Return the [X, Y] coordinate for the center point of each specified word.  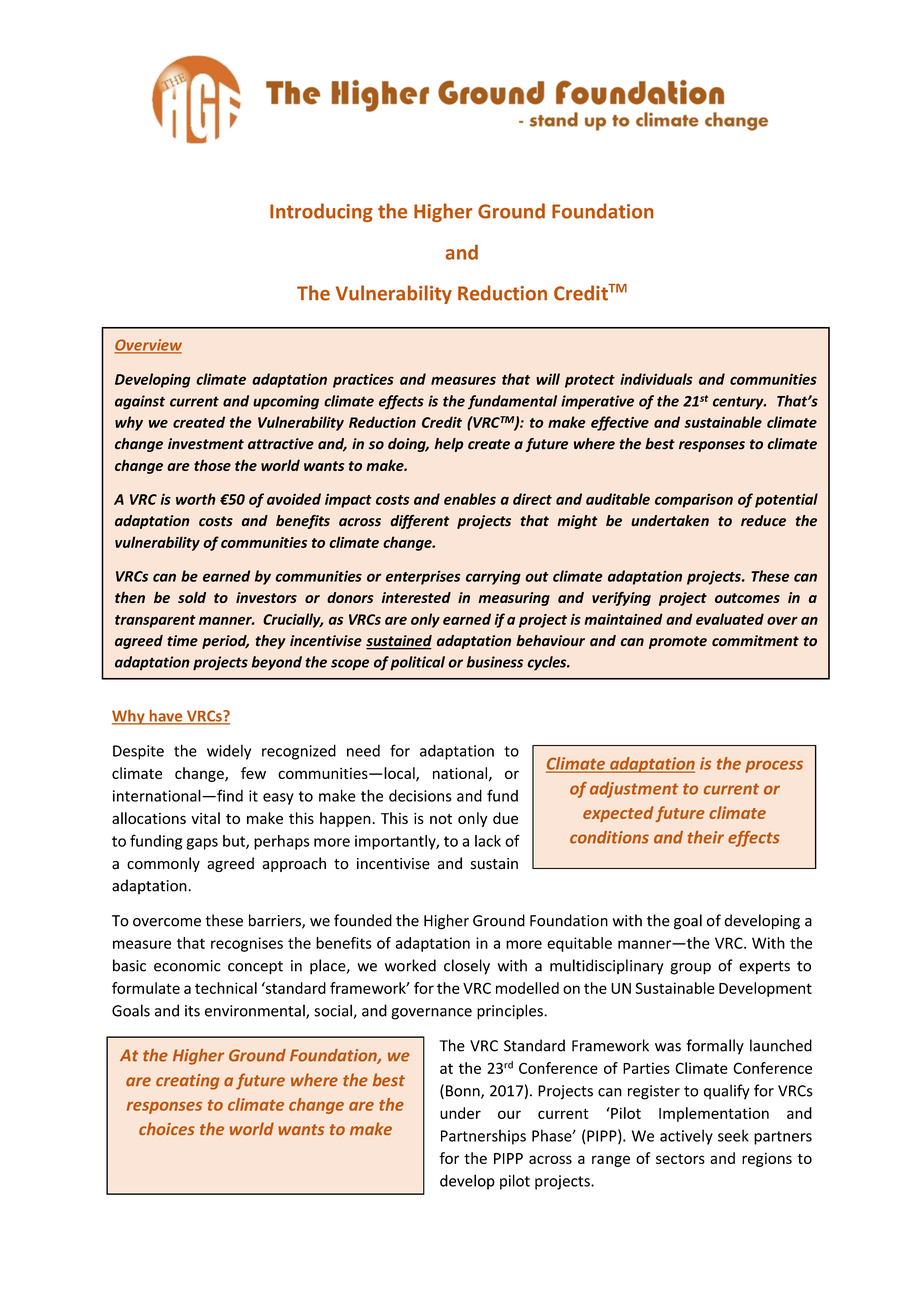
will [548, 379]
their [706, 837]
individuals [656, 379]
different [419, 522]
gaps [202, 844]
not [441, 819]
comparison [694, 500]
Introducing [321, 212]
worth [196, 499]
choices [167, 1128]
